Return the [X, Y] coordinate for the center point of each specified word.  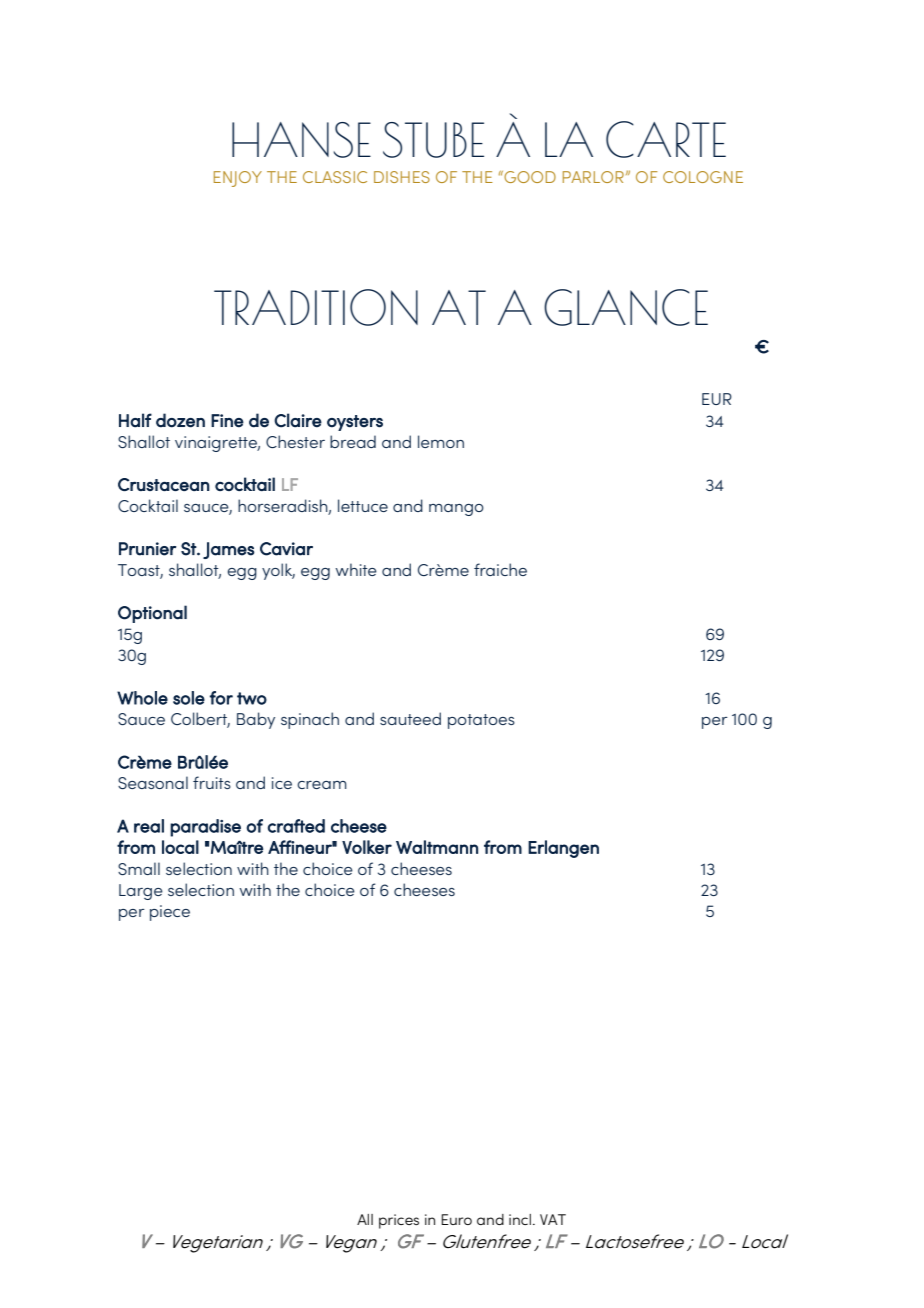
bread [353, 441]
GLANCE [626, 307]
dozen [180, 420]
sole [189, 698]
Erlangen [563, 849]
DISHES [402, 177]
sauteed [410, 718]
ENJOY [238, 179]
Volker [367, 847]
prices [399, 1221]
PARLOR [593, 177]
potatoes [481, 721]
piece [170, 913]
